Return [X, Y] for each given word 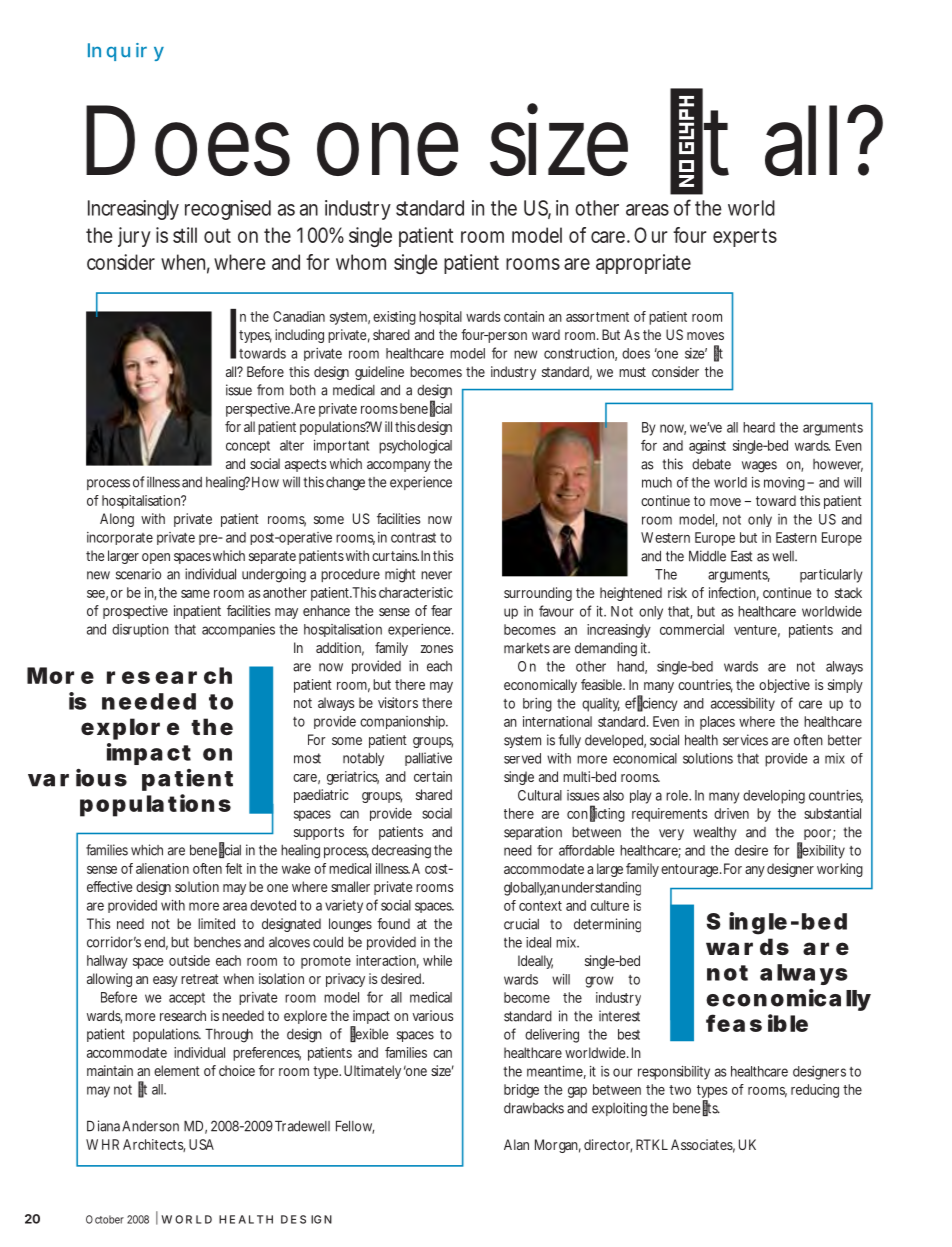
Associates [703, 1146]
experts [745, 237]
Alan [516, 1144]
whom [361, 262]
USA [201, 1144]
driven [731, 813]
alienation [162, 868]
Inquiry [126, 52]
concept [248, 447]
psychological [415, 447]
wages [759, 467]
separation [533, 833]
